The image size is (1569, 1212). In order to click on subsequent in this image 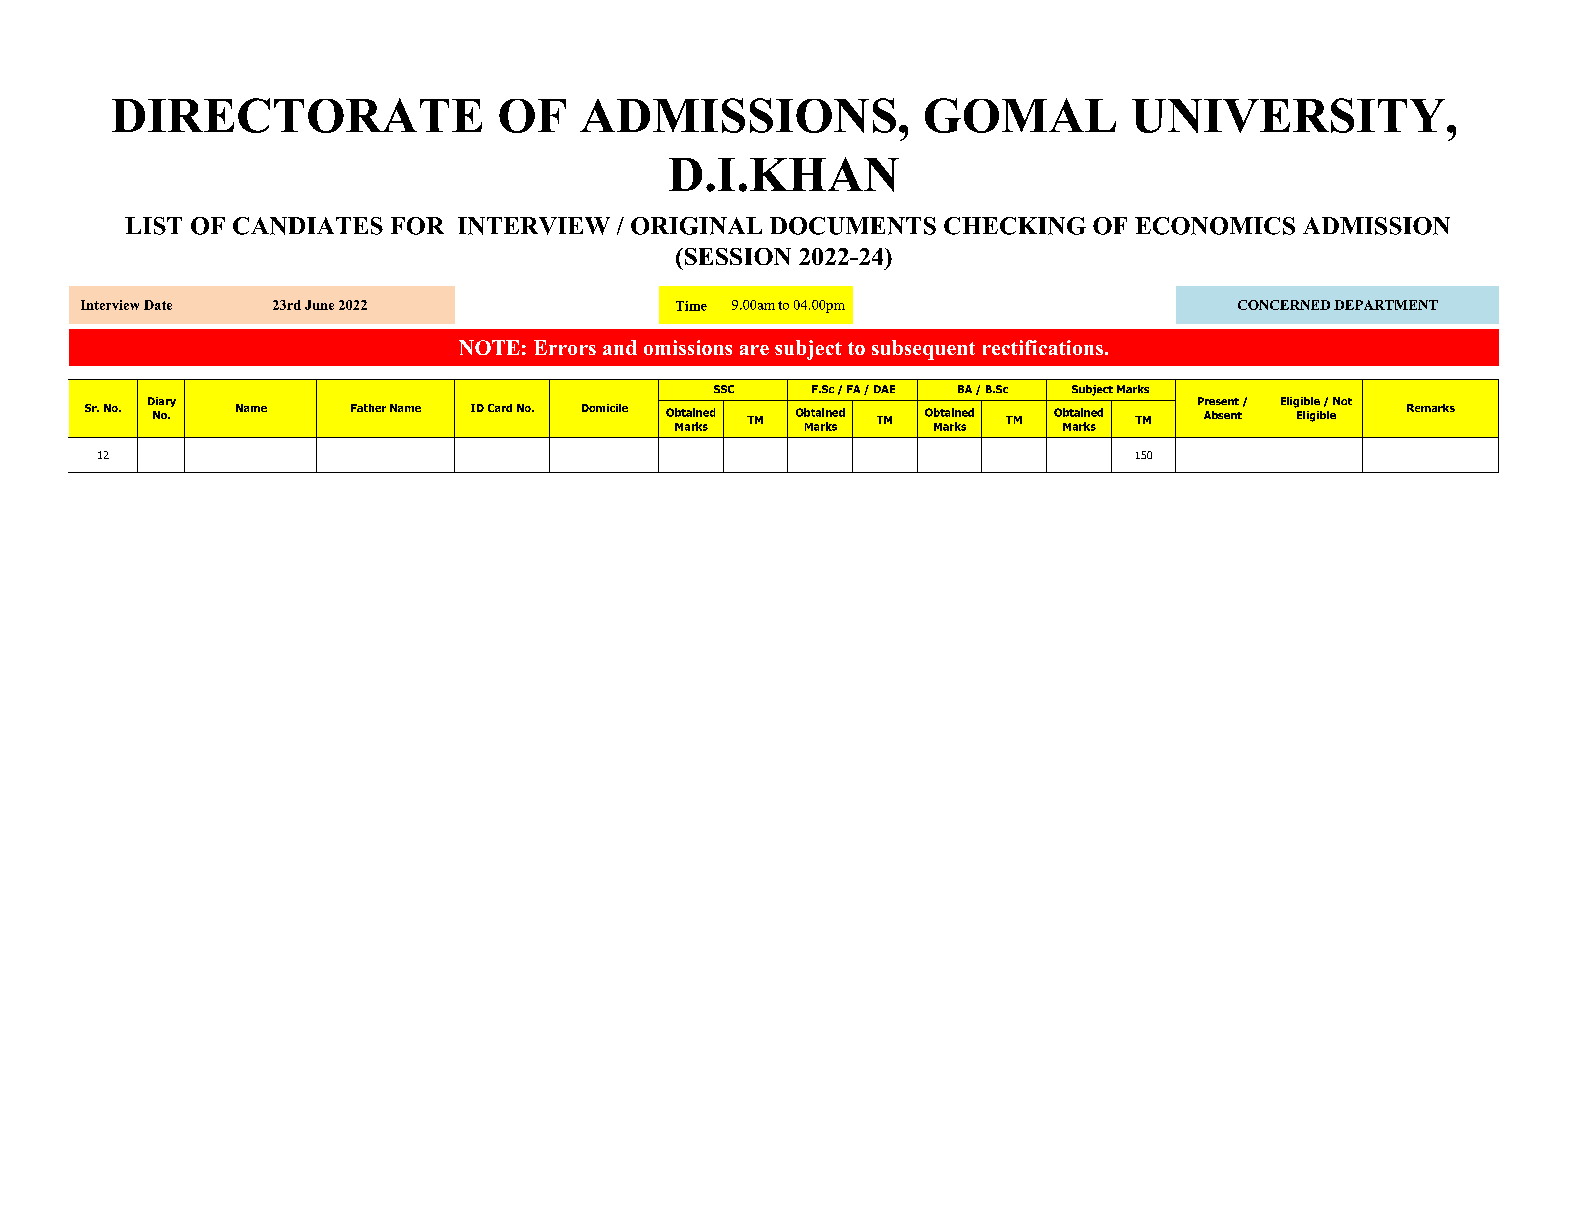, I will do `click(923, 350)`.
